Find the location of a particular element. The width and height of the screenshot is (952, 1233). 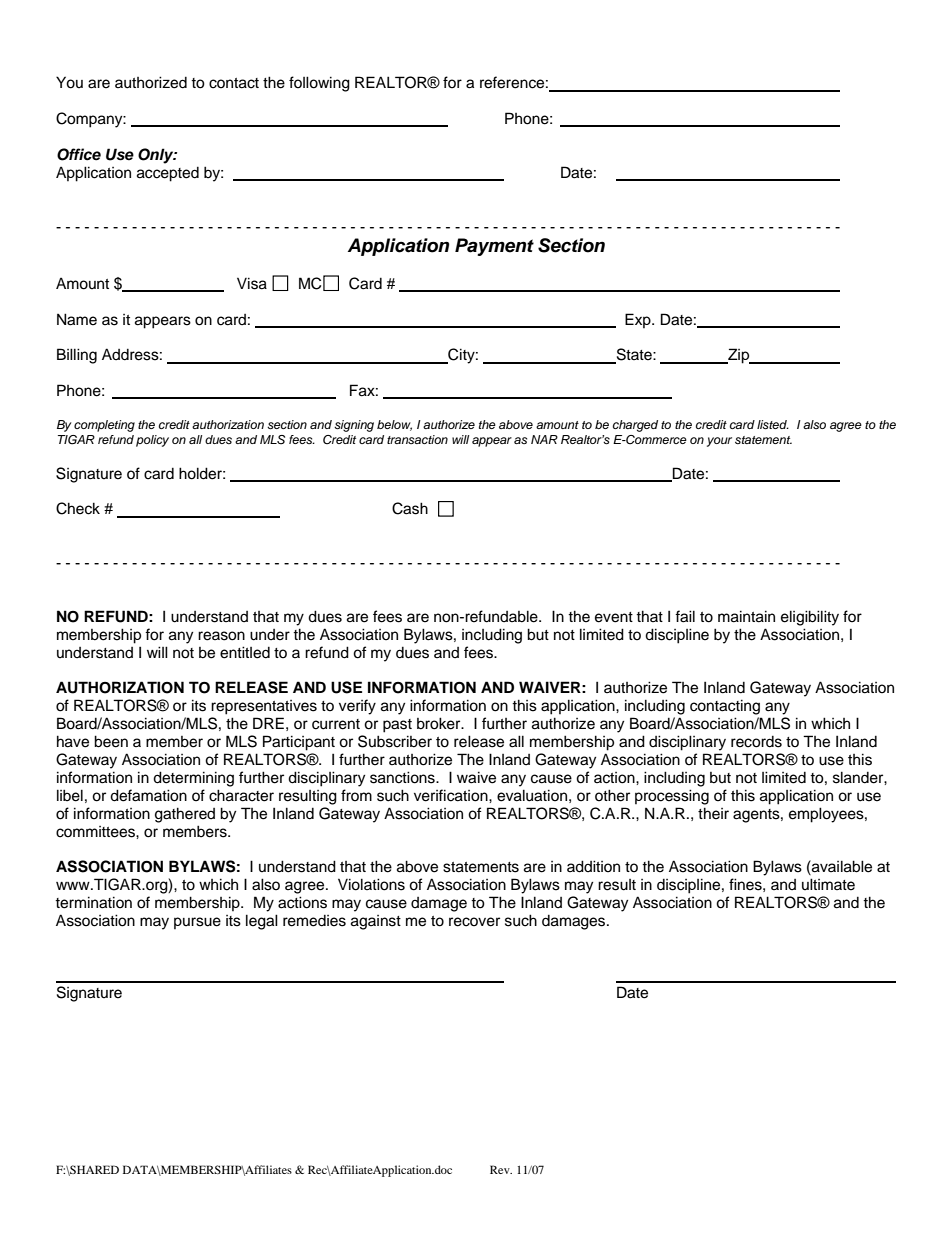

following is located at coordinates (319, 84).
